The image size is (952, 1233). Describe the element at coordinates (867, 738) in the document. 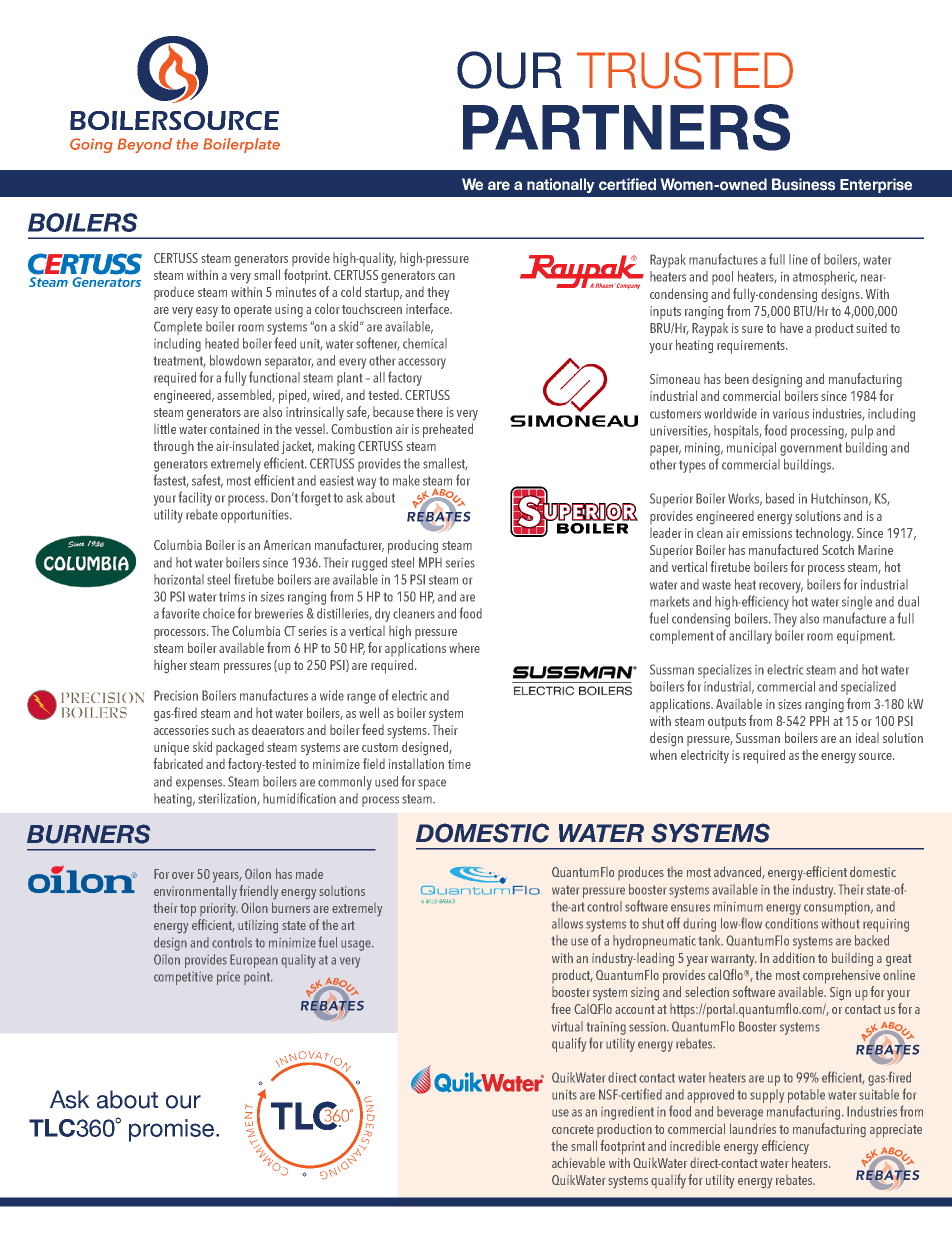

I see `ideal` at that location.
